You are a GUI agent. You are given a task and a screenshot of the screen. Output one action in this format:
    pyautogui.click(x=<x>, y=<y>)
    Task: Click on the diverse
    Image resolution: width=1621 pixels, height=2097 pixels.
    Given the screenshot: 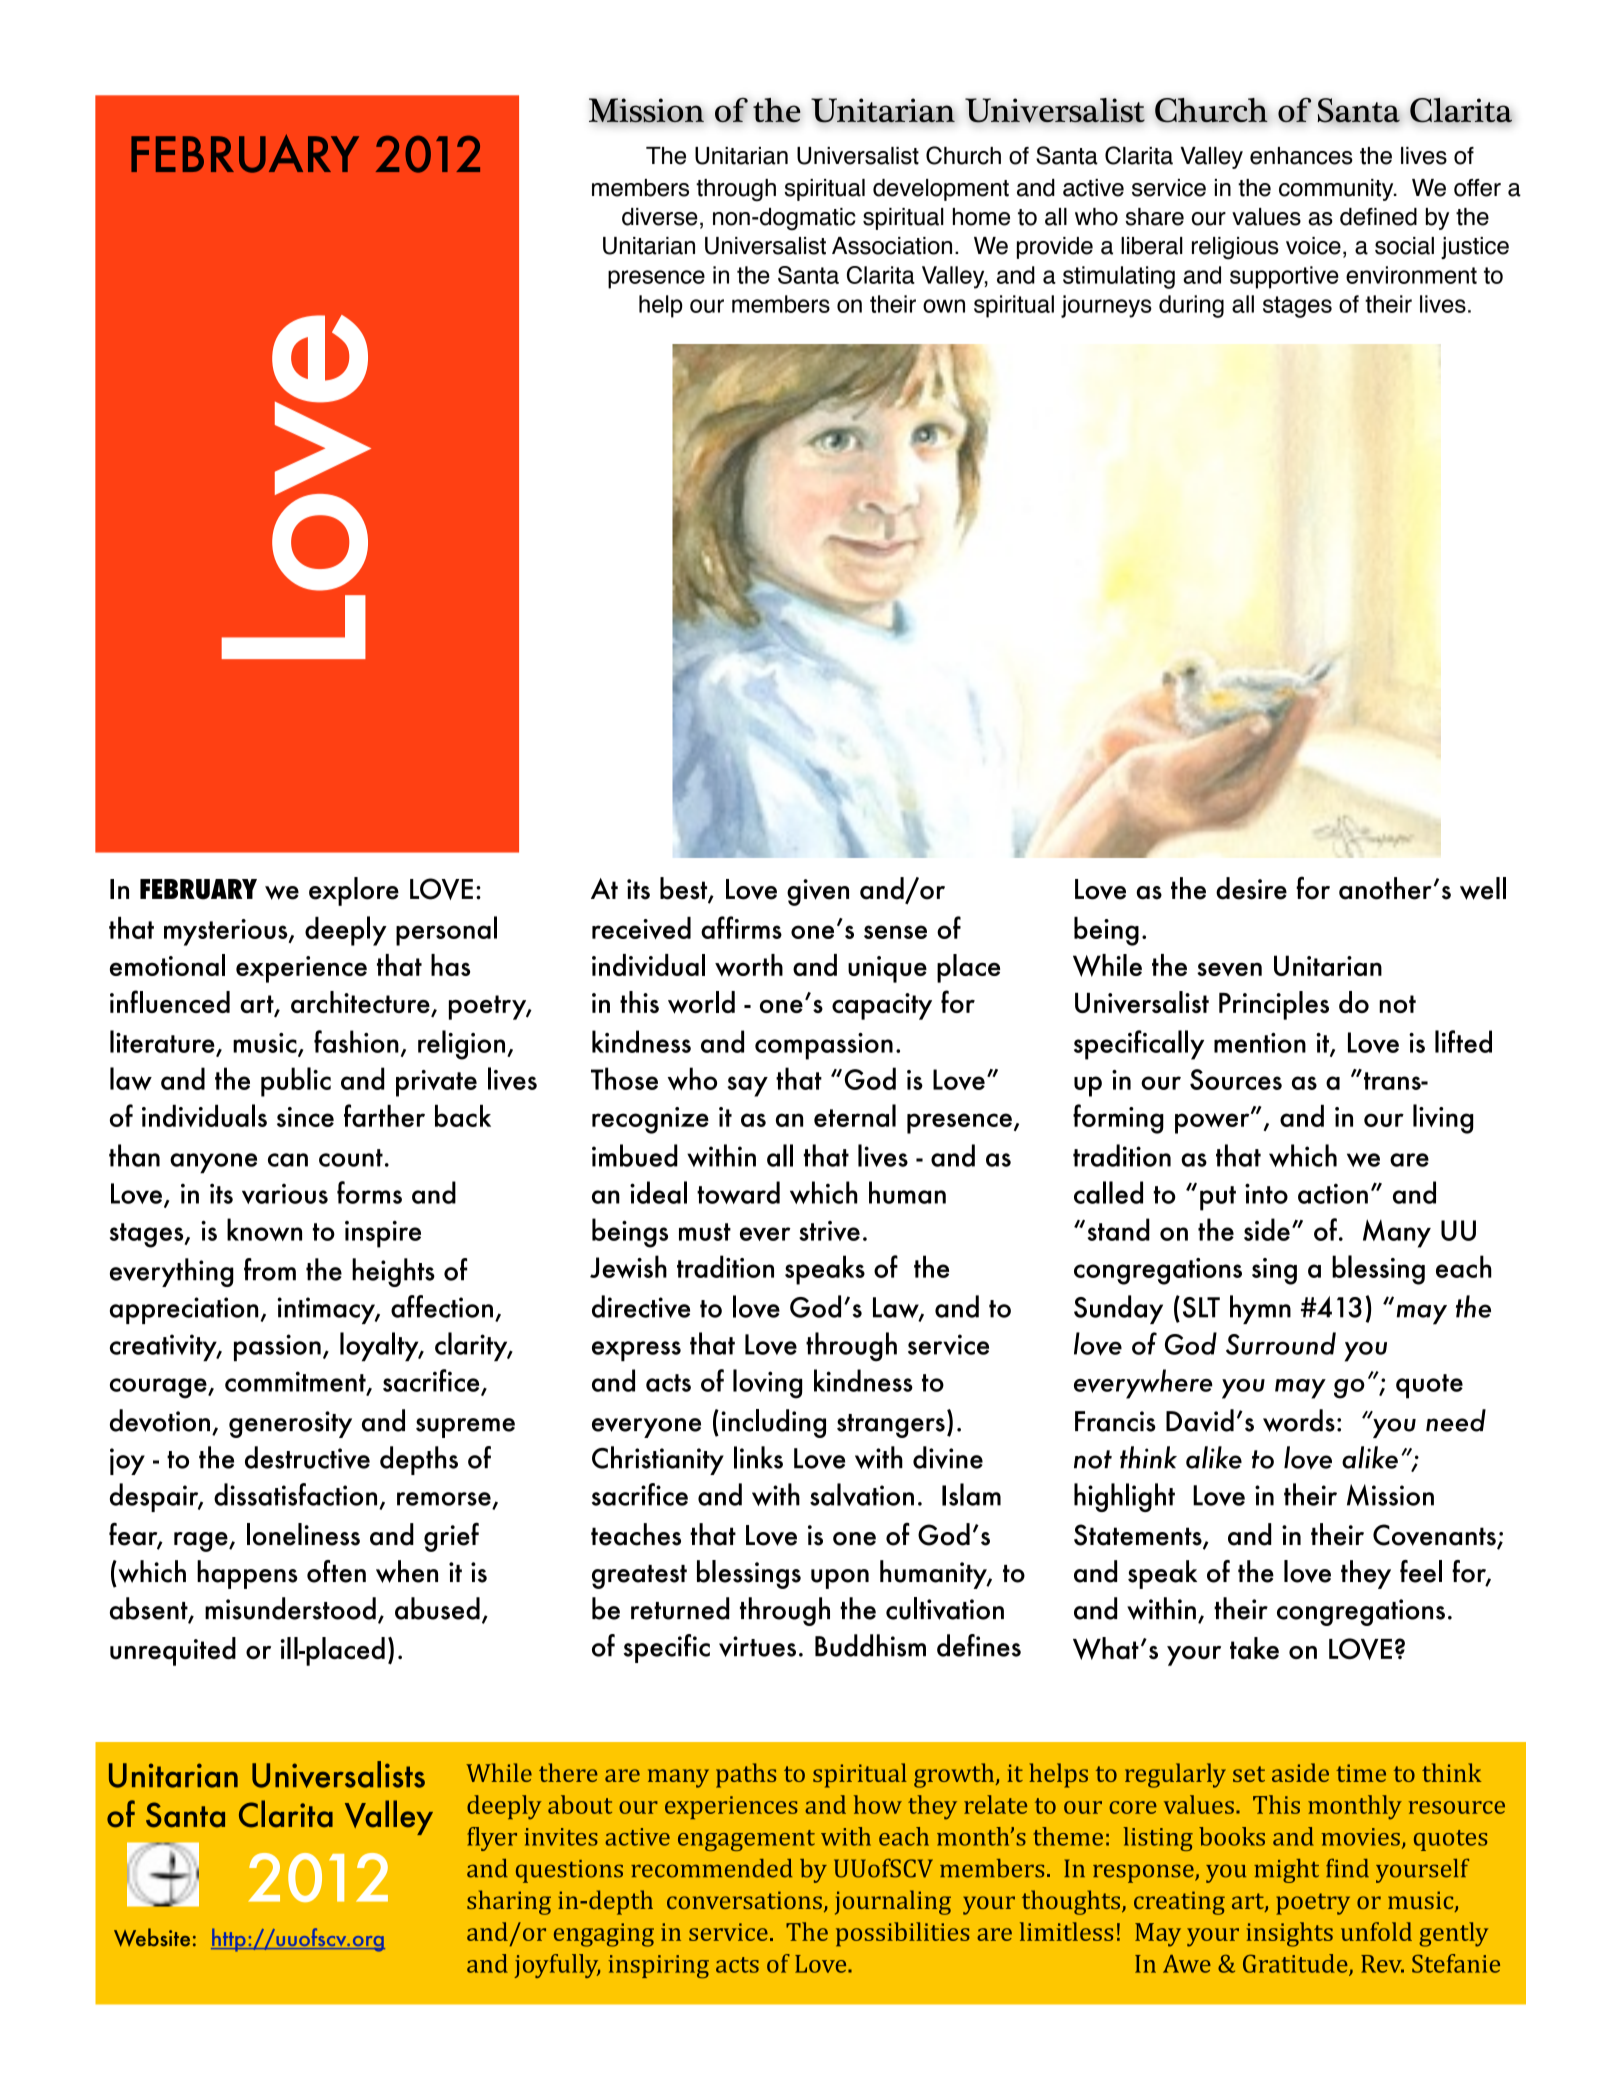 What is the action you would take?
    pyautogui.click(x=660, y=217)
